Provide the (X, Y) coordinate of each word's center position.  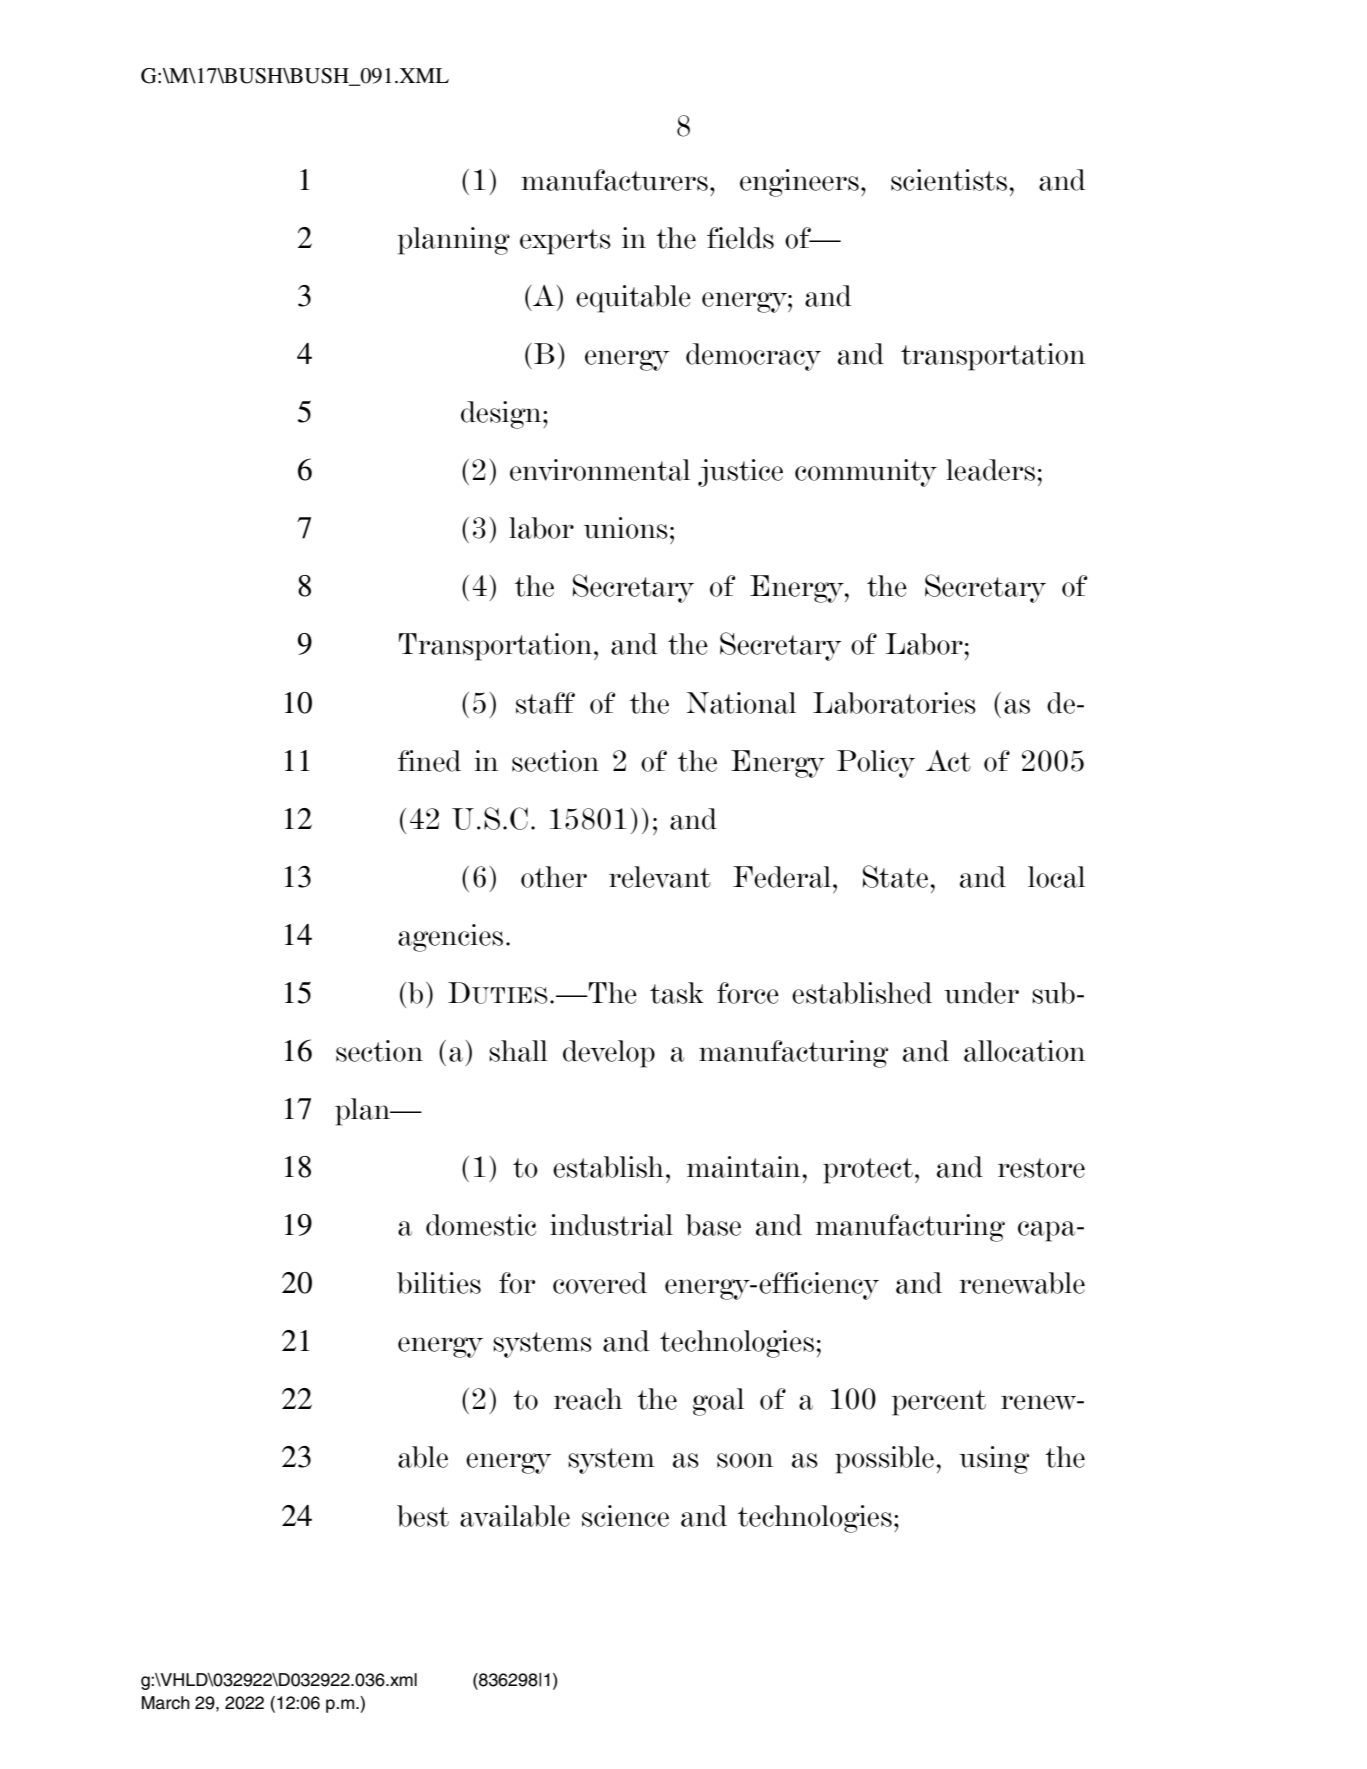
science (625, 1516)
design (502, 415)
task (677, 993)
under (981, 993)
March (166, 1703)
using (994, 1460)
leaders (990, 470)
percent (939, 1403)
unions (626, 528)
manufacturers (614, 180)
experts (565, 242)
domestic (481, 1225)
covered (600, 1283)
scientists (949, 180)
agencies (450, 938)
